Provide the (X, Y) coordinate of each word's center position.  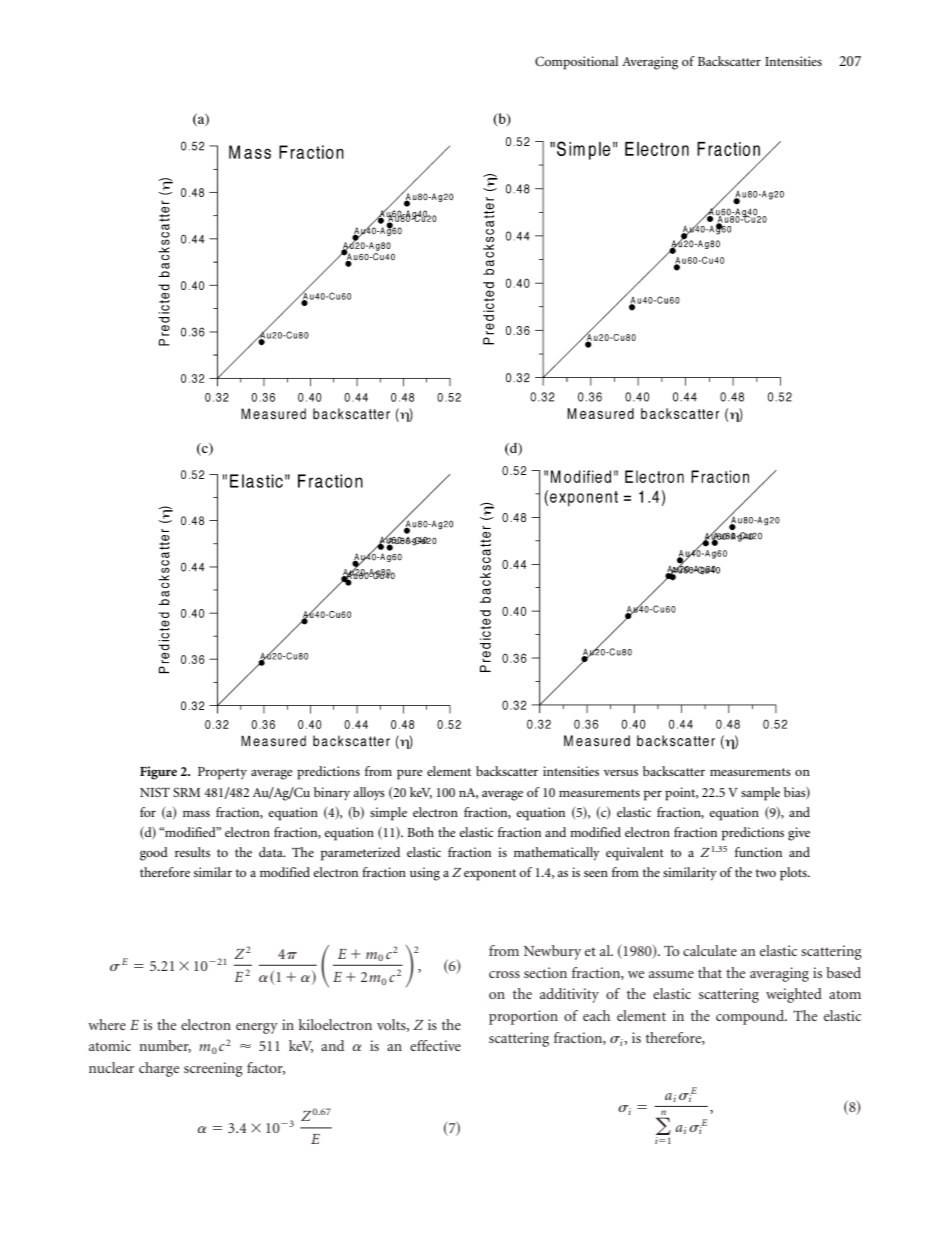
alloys (369, 794)
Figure (158, 773)
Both (420, 832)
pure (410, 775)
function (758, 852)
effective (435, 1045)
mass (196, 814)
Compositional (576, 63)
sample (760, 794)
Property (222, 773)
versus (621, 772)
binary (332, 794)
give (799, 834)
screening (213, 1069)
